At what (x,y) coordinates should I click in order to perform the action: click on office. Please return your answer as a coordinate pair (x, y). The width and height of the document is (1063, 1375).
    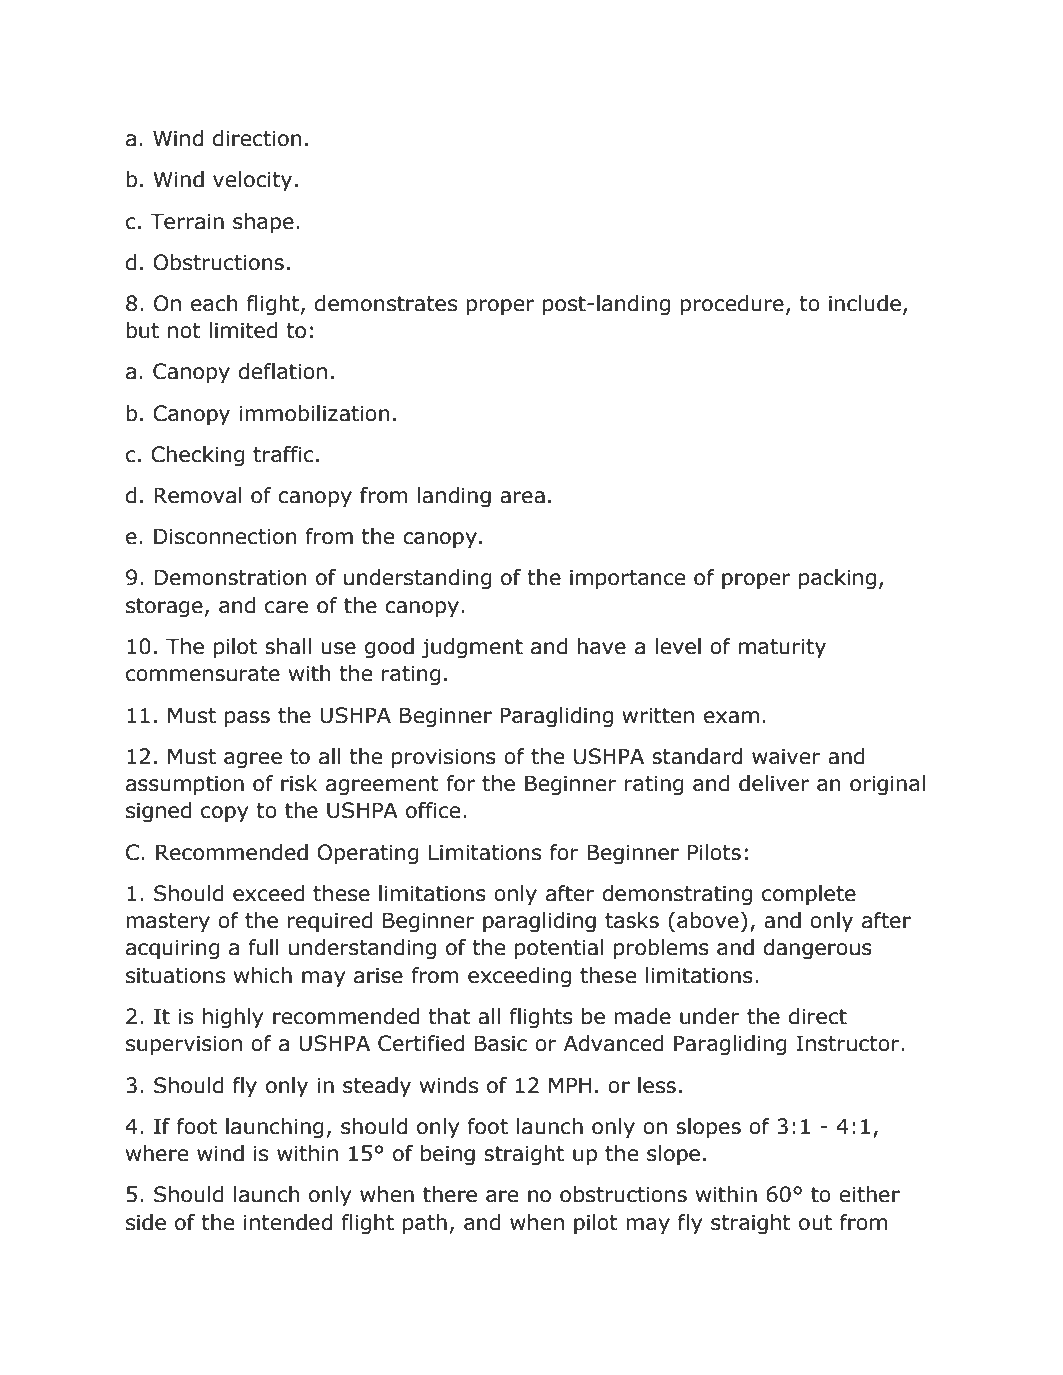
    Looking at the image, I should click on (433, 810).
